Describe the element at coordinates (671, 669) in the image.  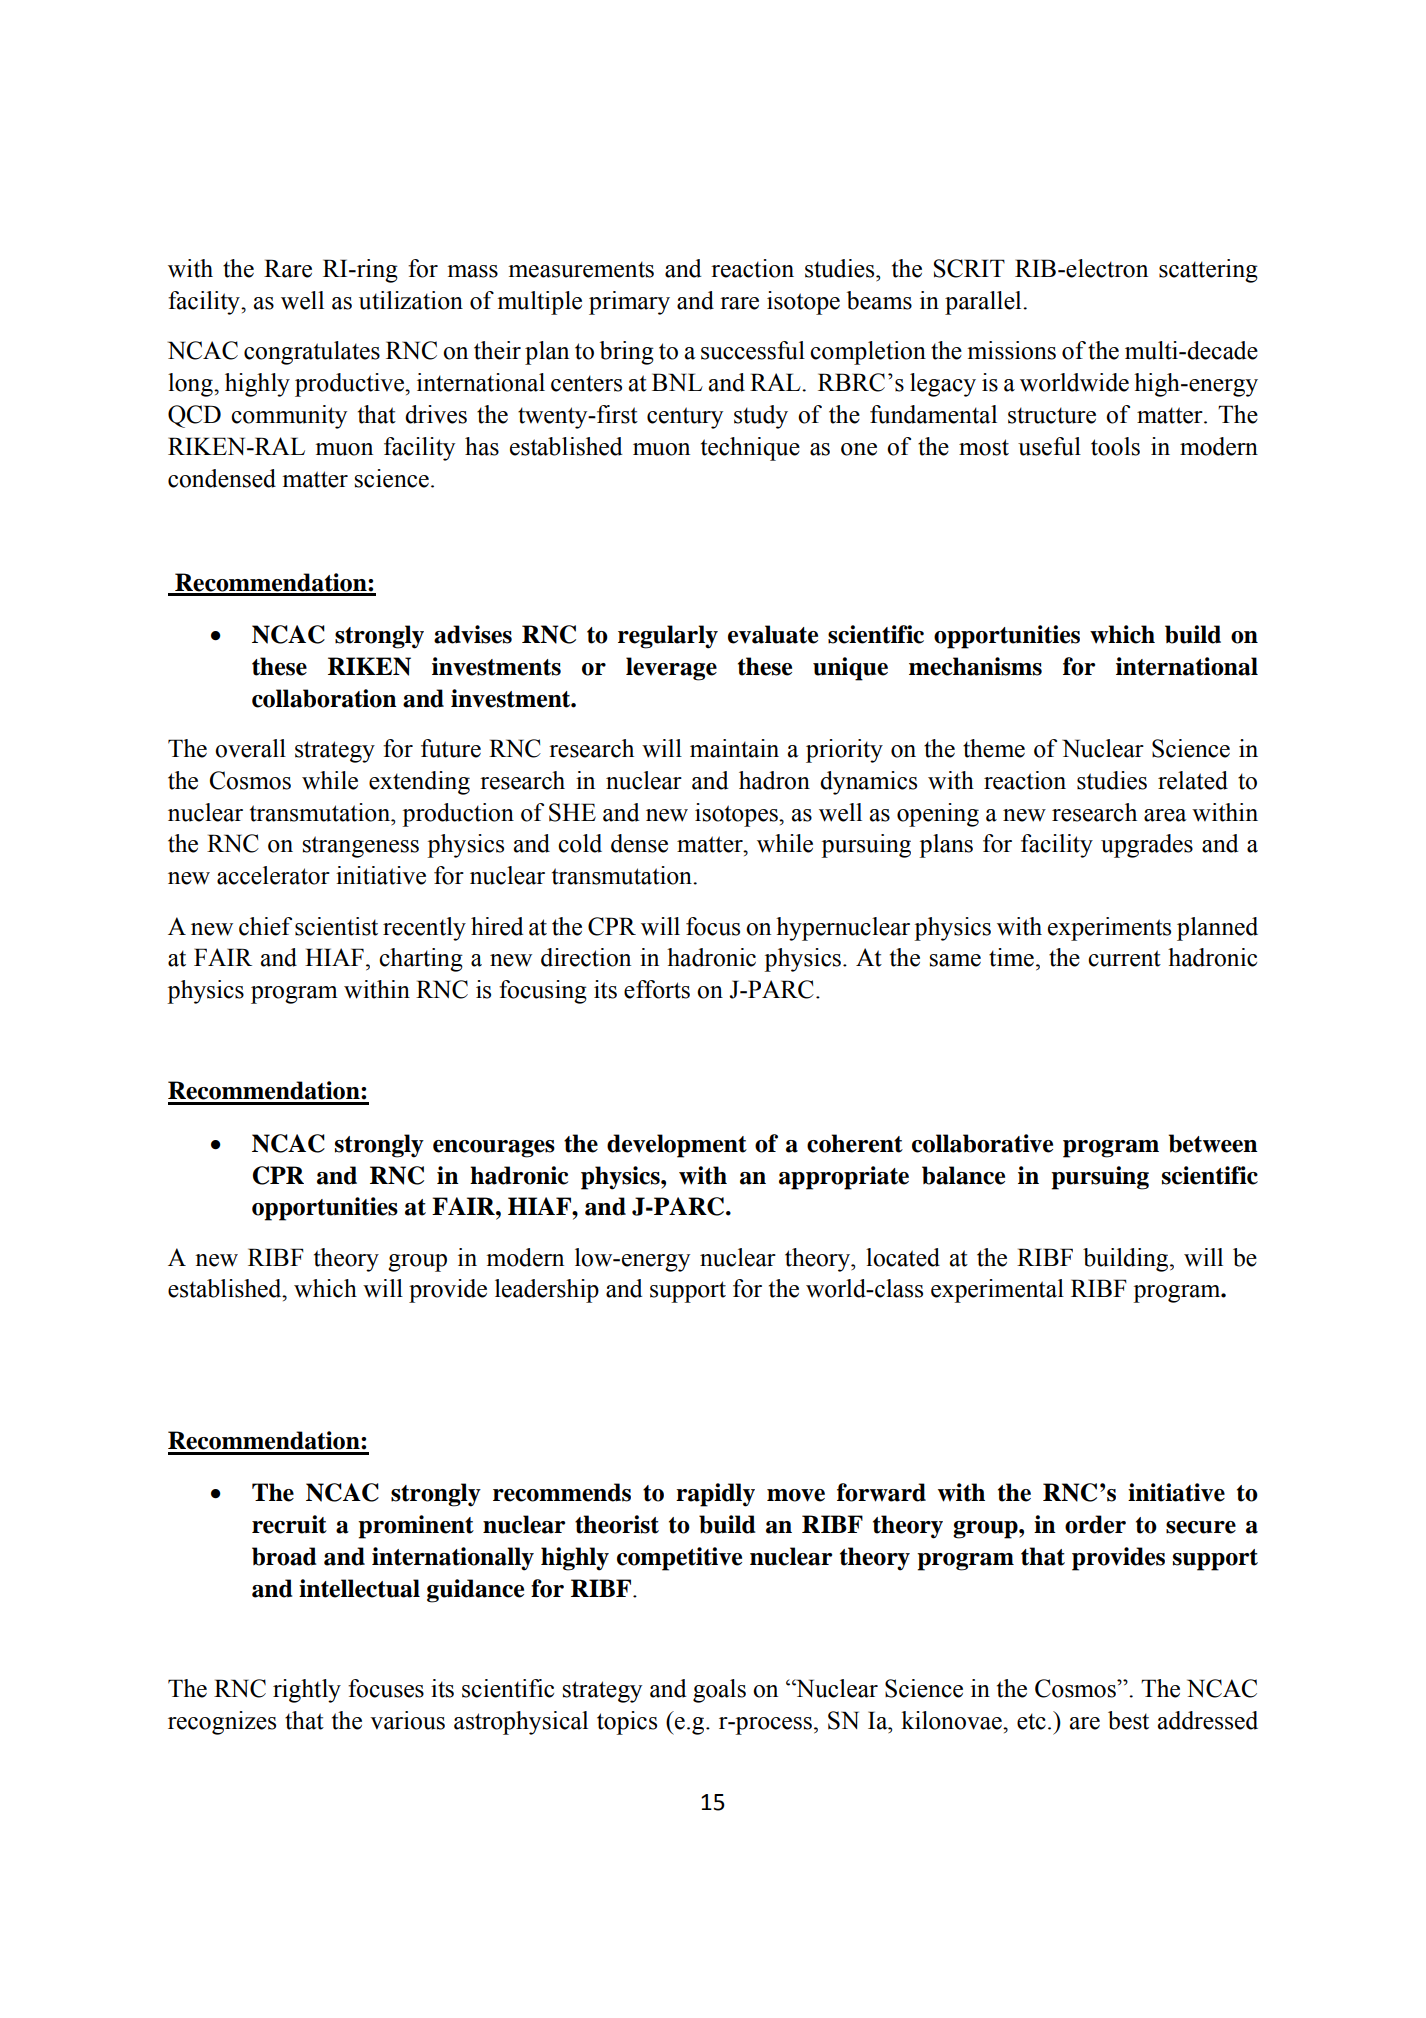
I see `leverage` at that location.
